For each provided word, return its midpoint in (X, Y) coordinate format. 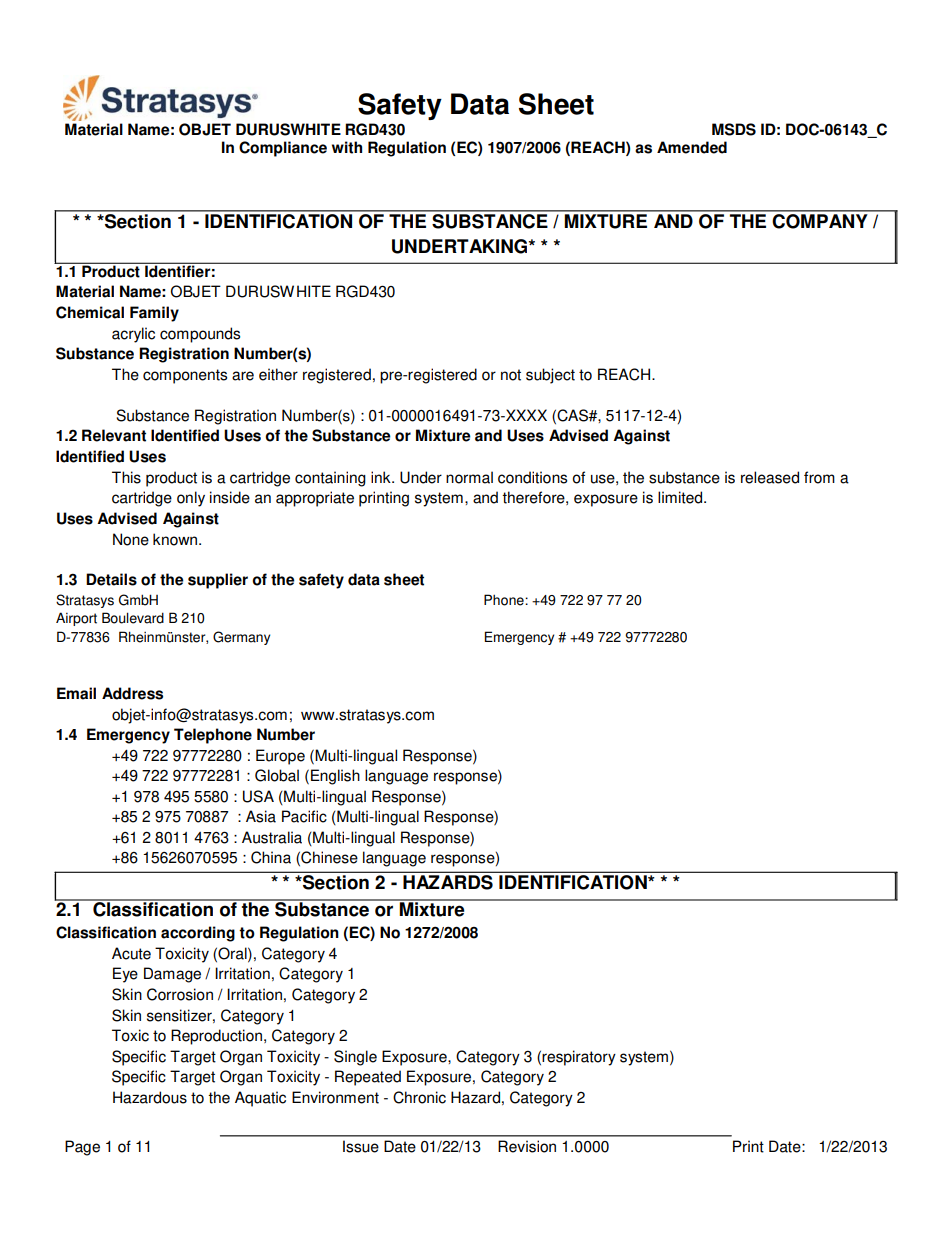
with (347, 147)
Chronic (419, 1097)
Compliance (283, 149)
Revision (527, 1146)
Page (82, 1148)
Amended (692, 147)
